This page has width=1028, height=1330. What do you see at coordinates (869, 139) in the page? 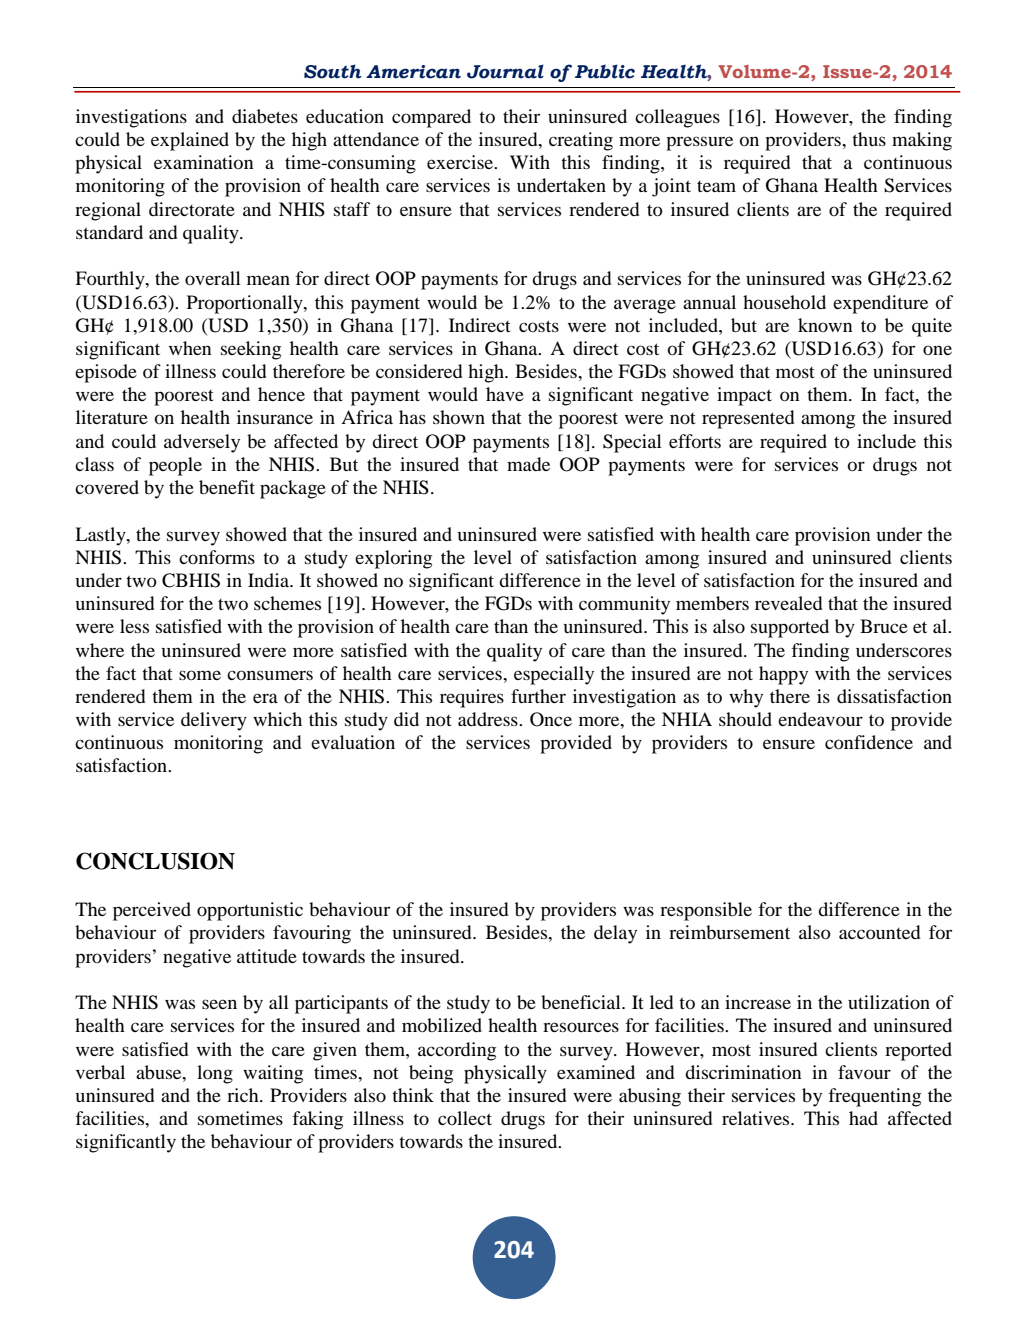
I see `thus` at bounding box center [869, 139].
